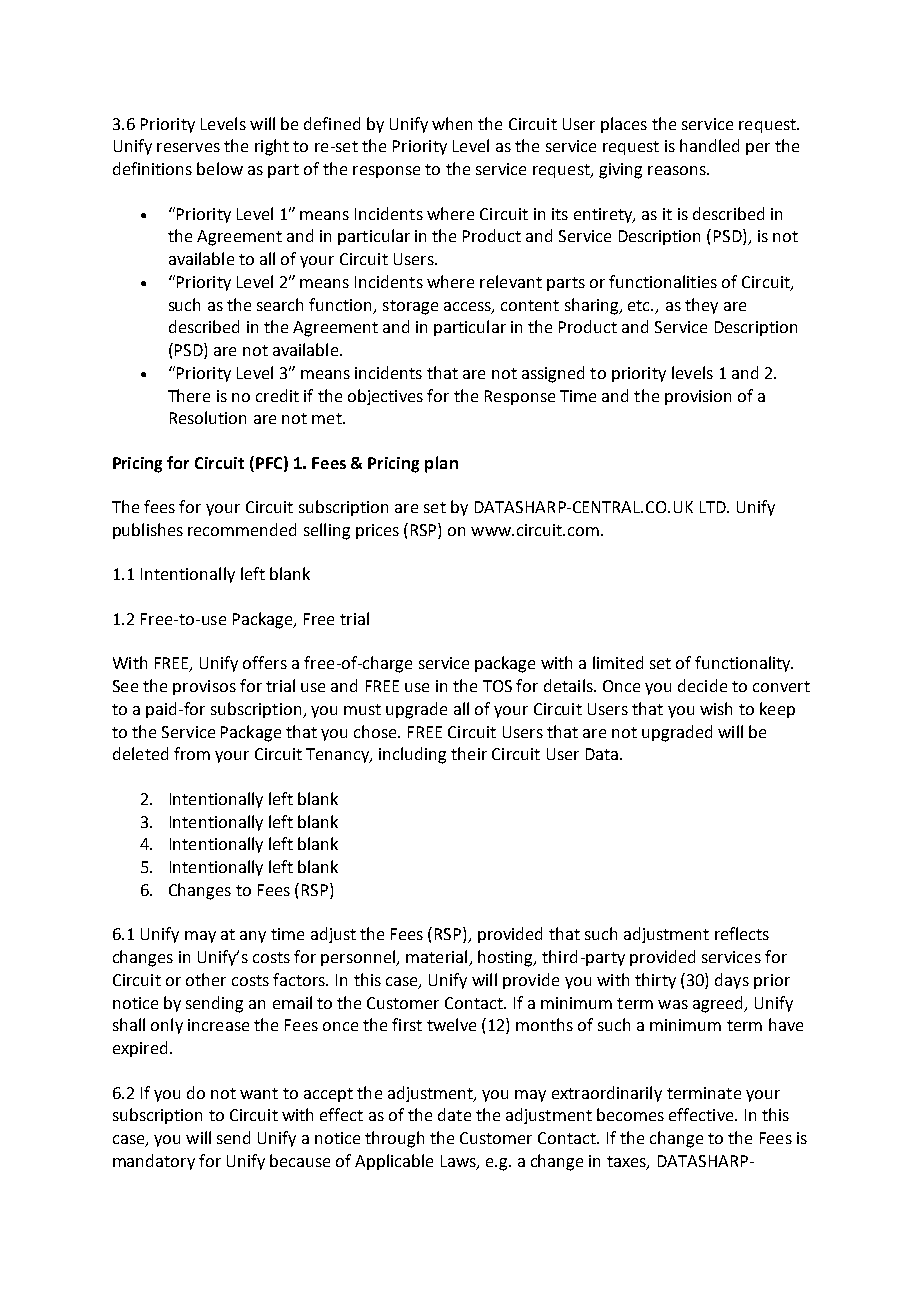  Describe the element at coordinates (454, 1114) in the screenshot. I see `date` at that location.
